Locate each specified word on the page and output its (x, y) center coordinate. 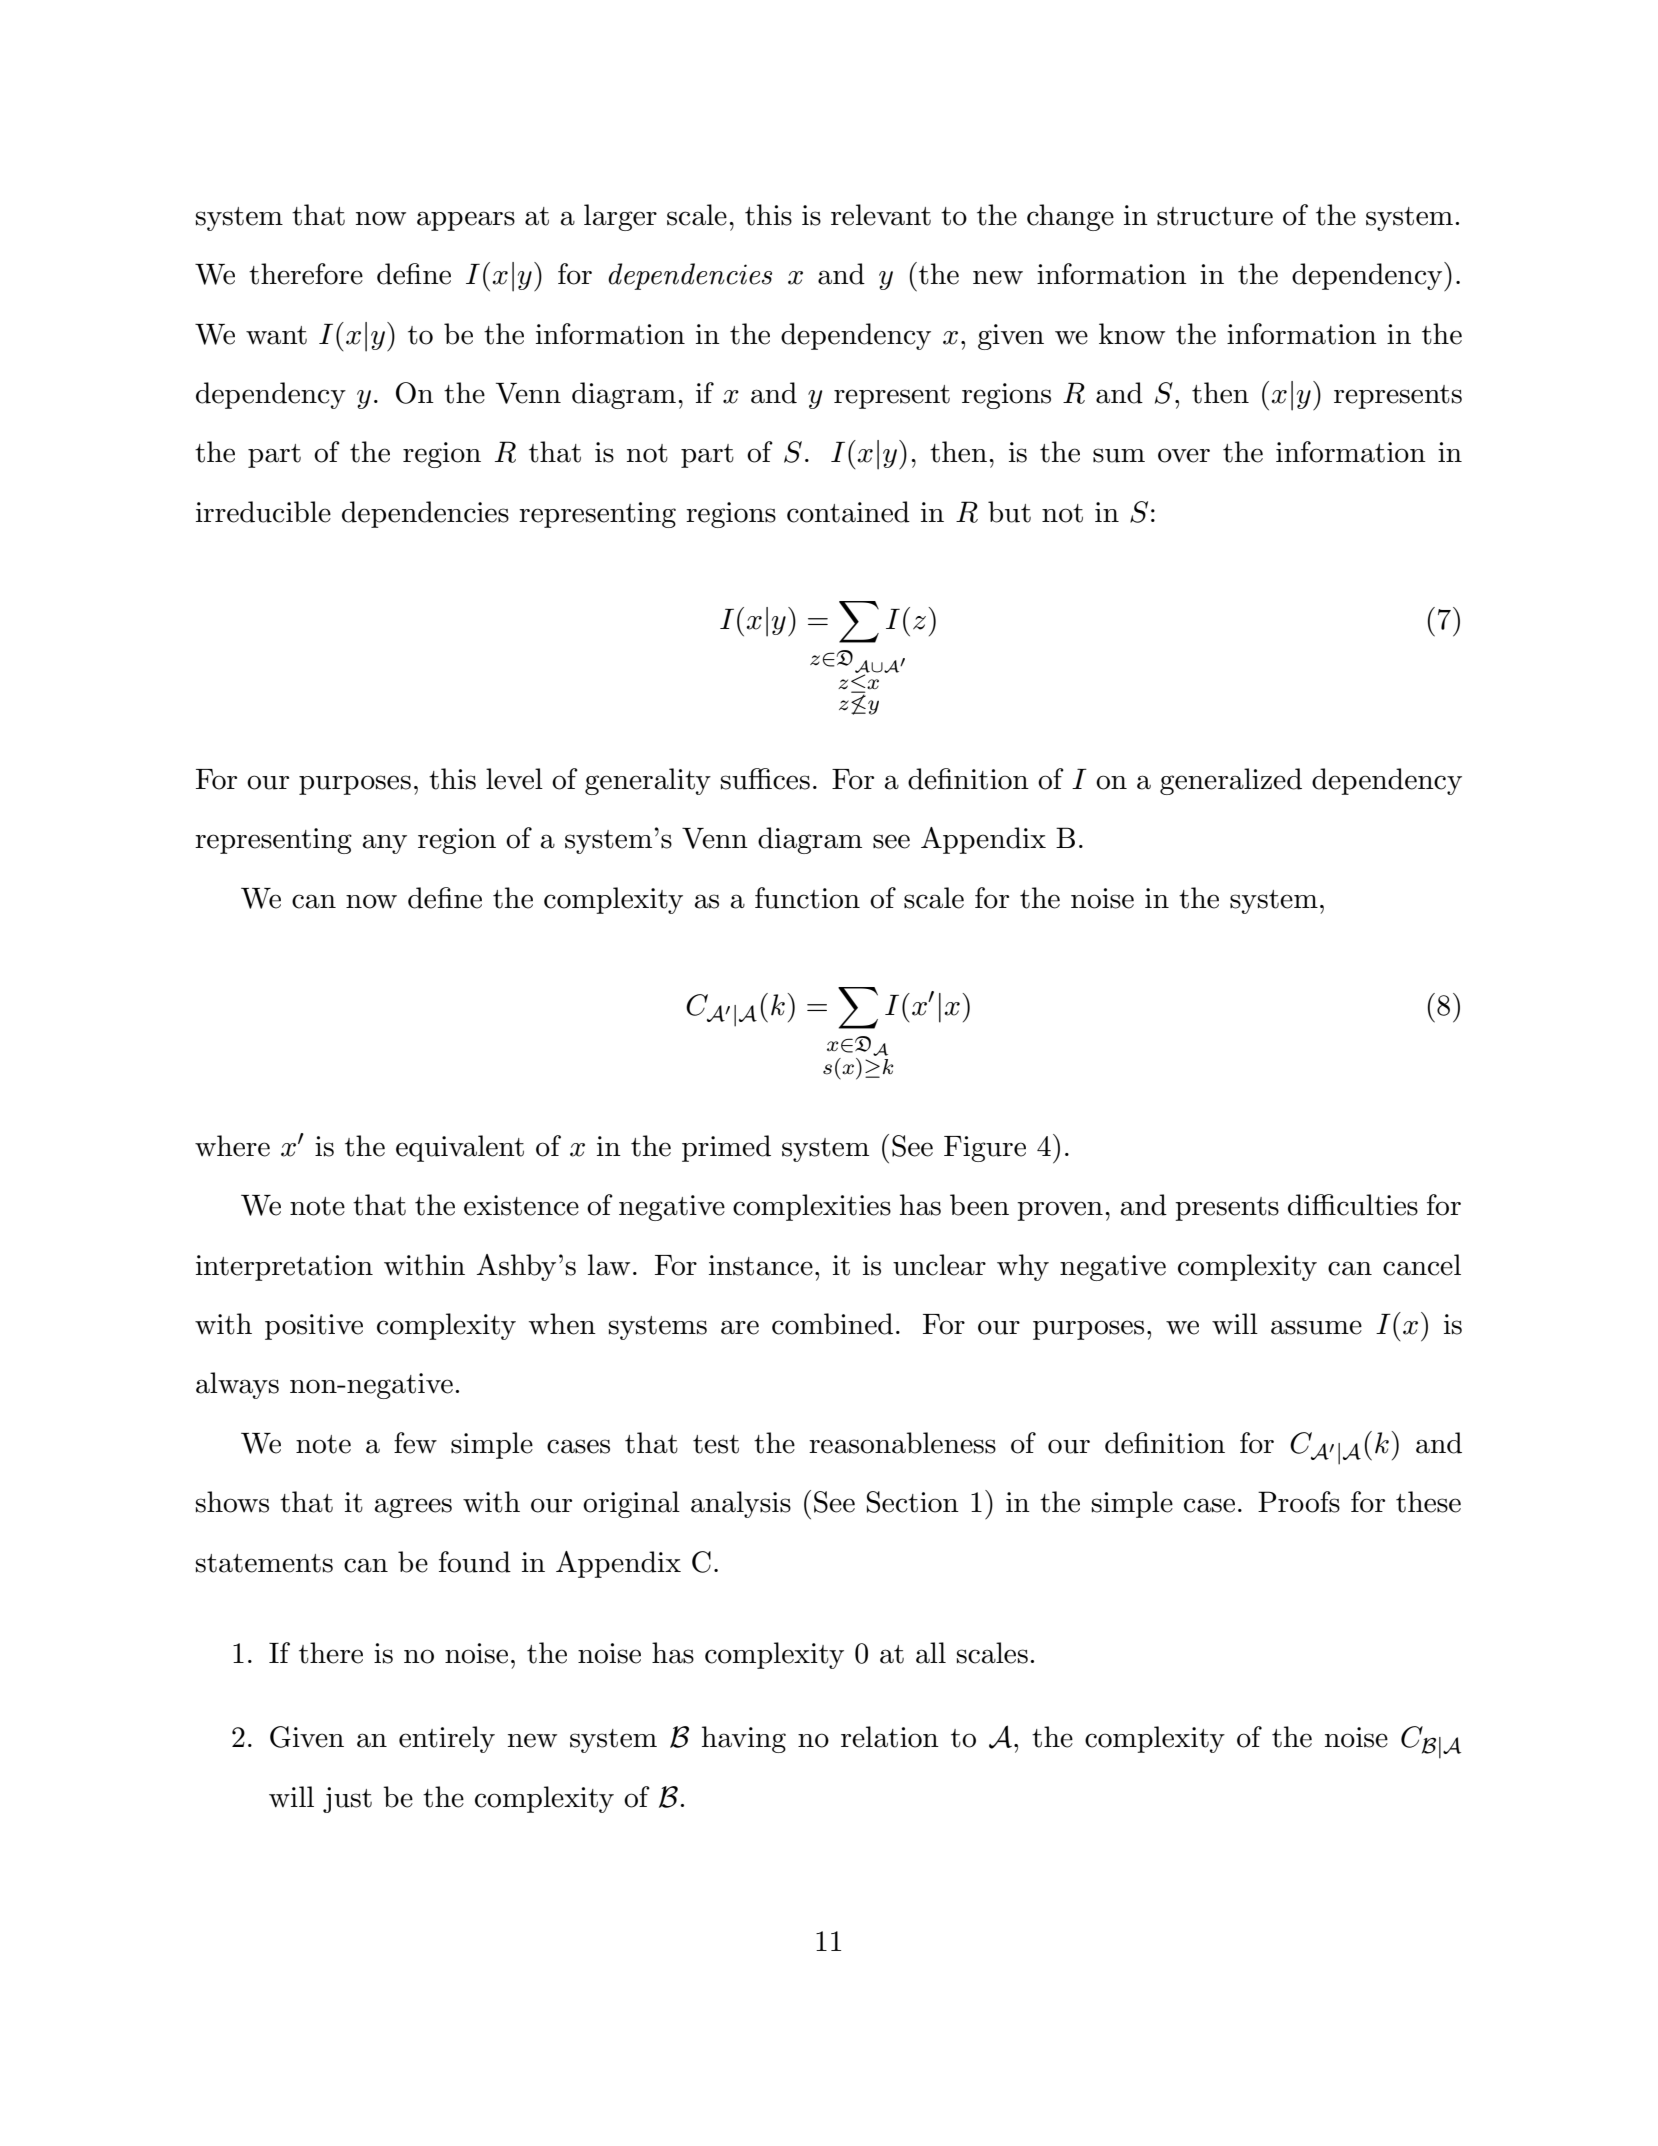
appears (466, 221)
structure (1215, 216)
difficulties (1353, 1205)
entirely (447, 1739)
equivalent (460, 1148)
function (807, 898)
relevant (881, 215)
